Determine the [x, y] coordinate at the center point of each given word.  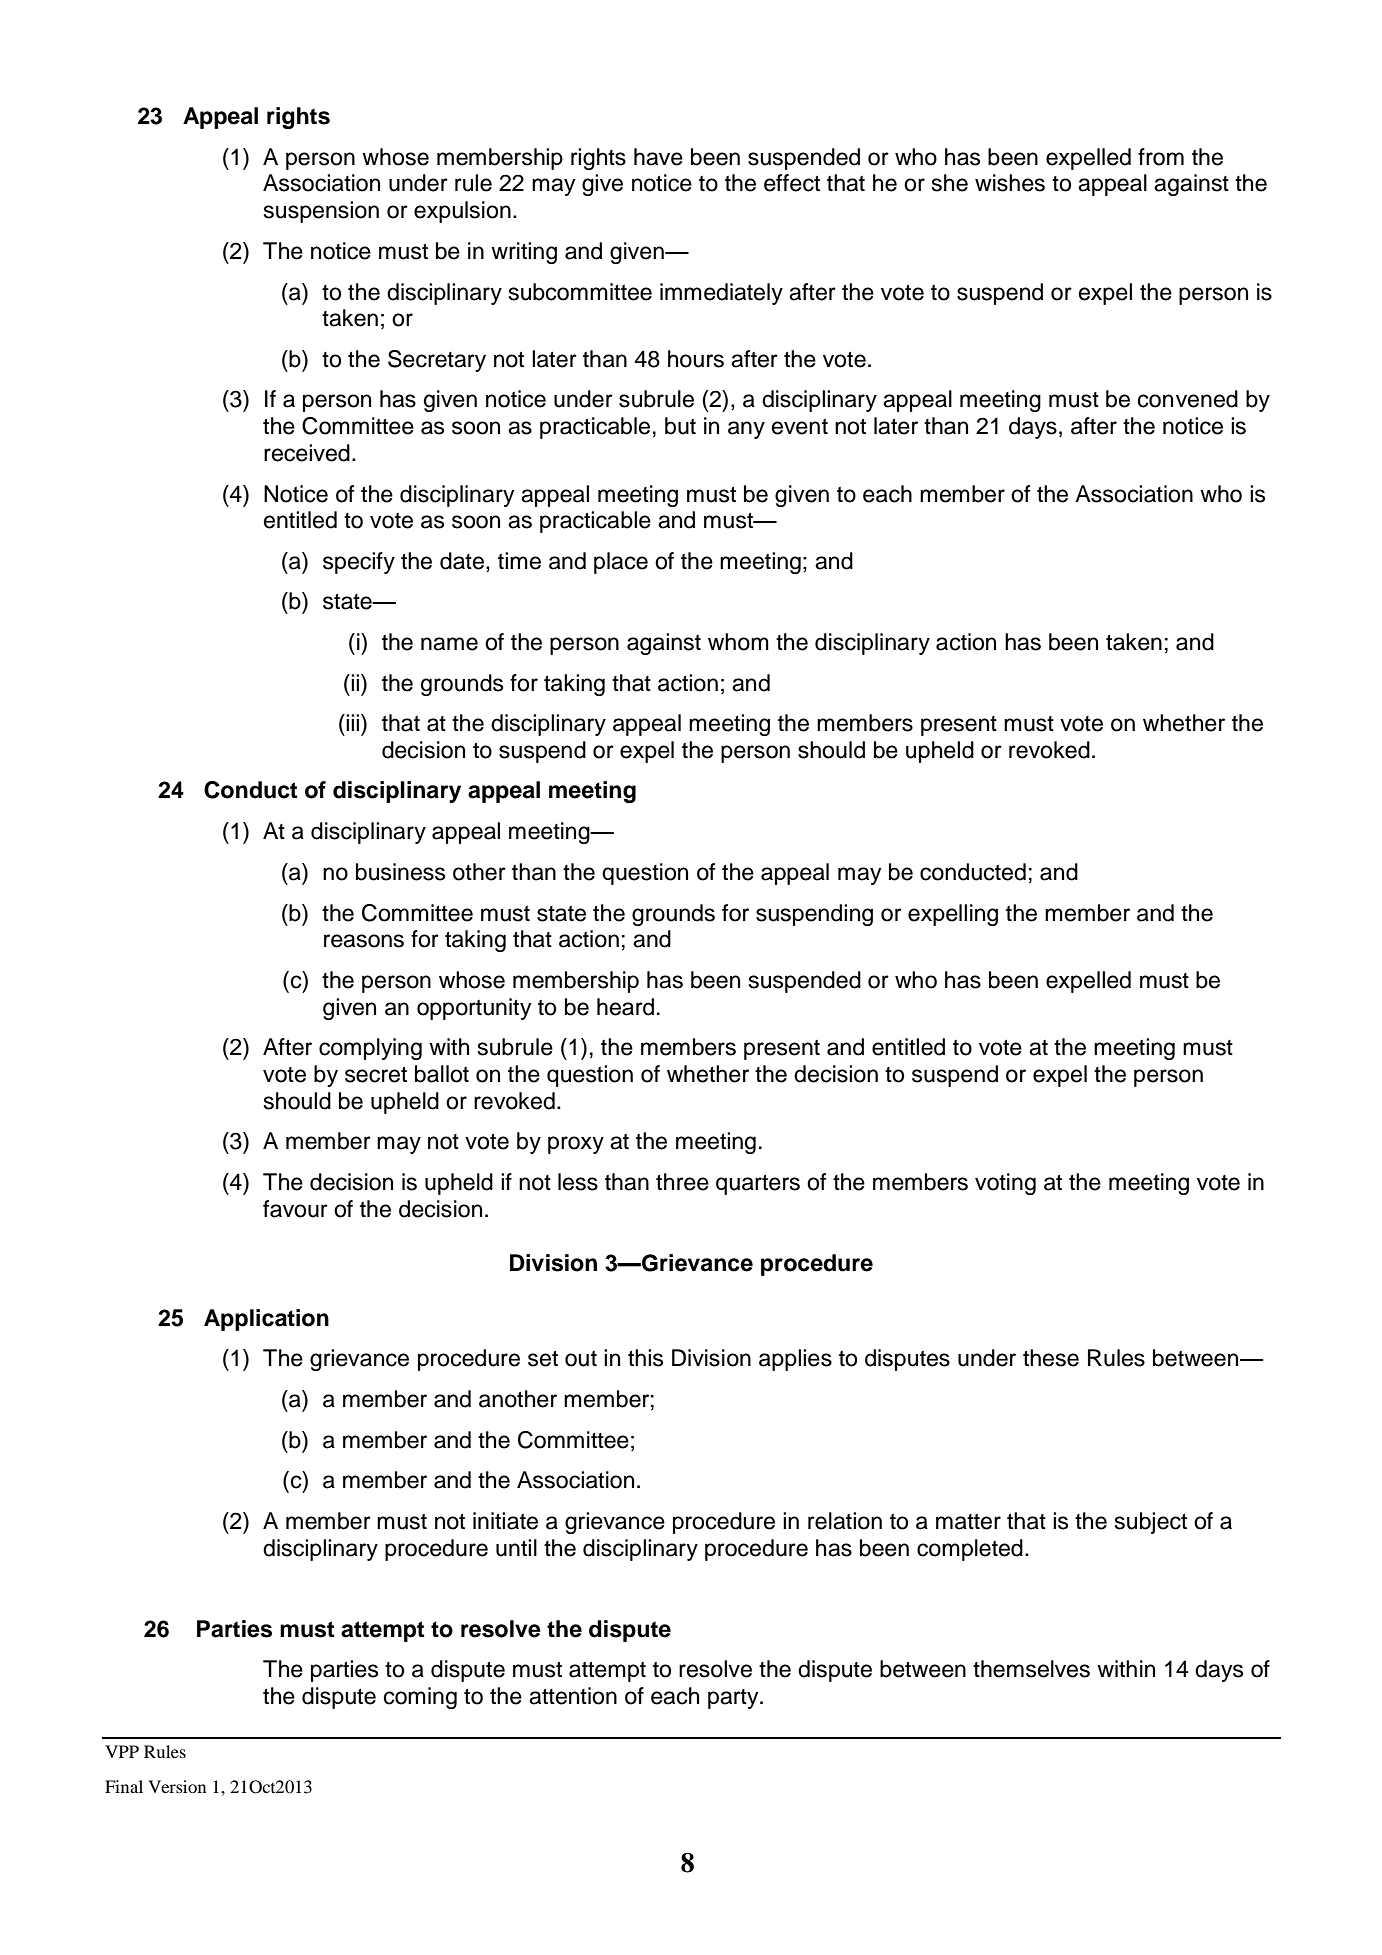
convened [1188, 399]
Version [177, 1786]
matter [968, 1522]
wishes [1010, 183]
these [1051, 1358]
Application [266, 1320]
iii [354, 722]
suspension [321, 212]
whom [738, 642]
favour [295, 1209]
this [645, 1358]
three [682, 1182]
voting [1005, 1184]
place [621, 563]
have [658, 157]
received [307, 453]
